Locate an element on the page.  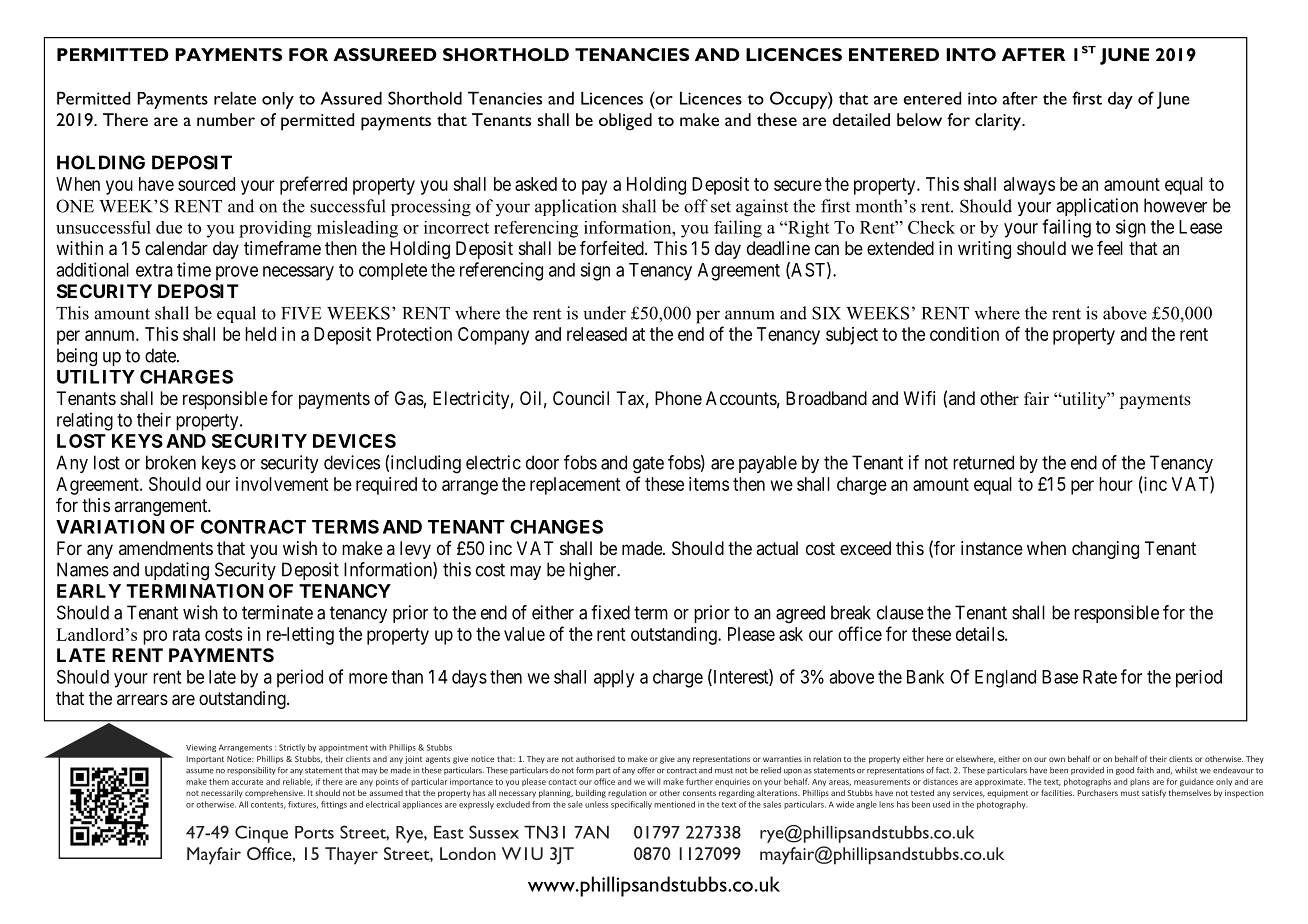
Phone is located at coordinates (678, 398).
